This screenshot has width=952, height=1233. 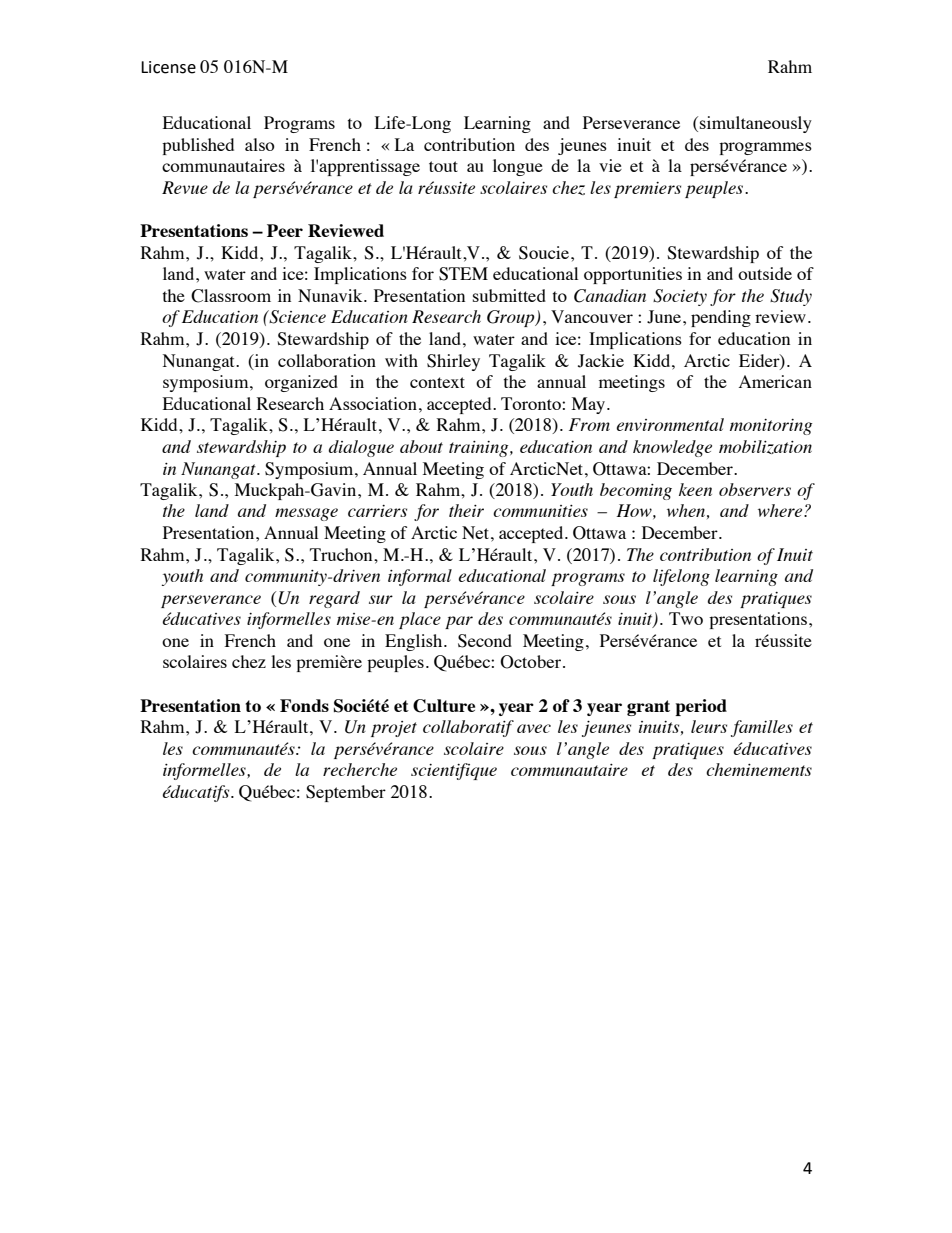 What do you see at coordinates (756, 124) in the screenshot?
I see `simultaneously` at bounding box center [756, 124].
